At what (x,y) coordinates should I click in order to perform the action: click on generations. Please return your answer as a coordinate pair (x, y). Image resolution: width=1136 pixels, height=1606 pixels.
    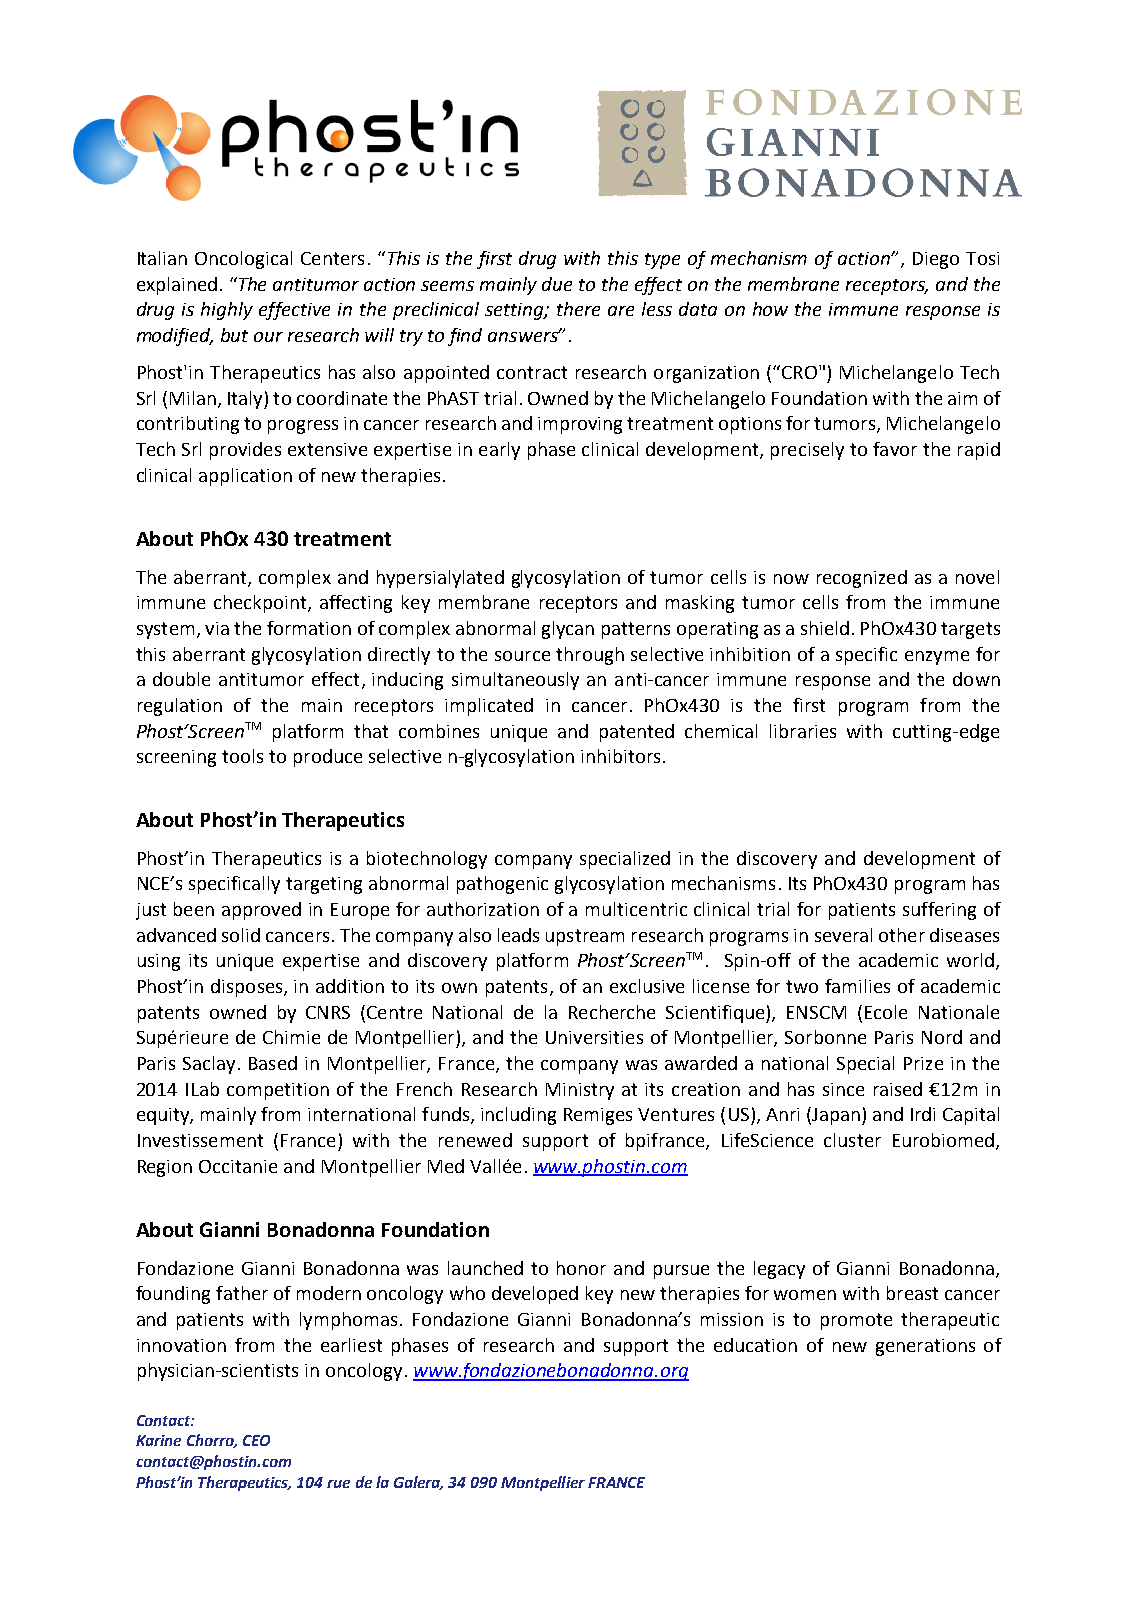
    Looking at the image, I should click on (925, 1347).
